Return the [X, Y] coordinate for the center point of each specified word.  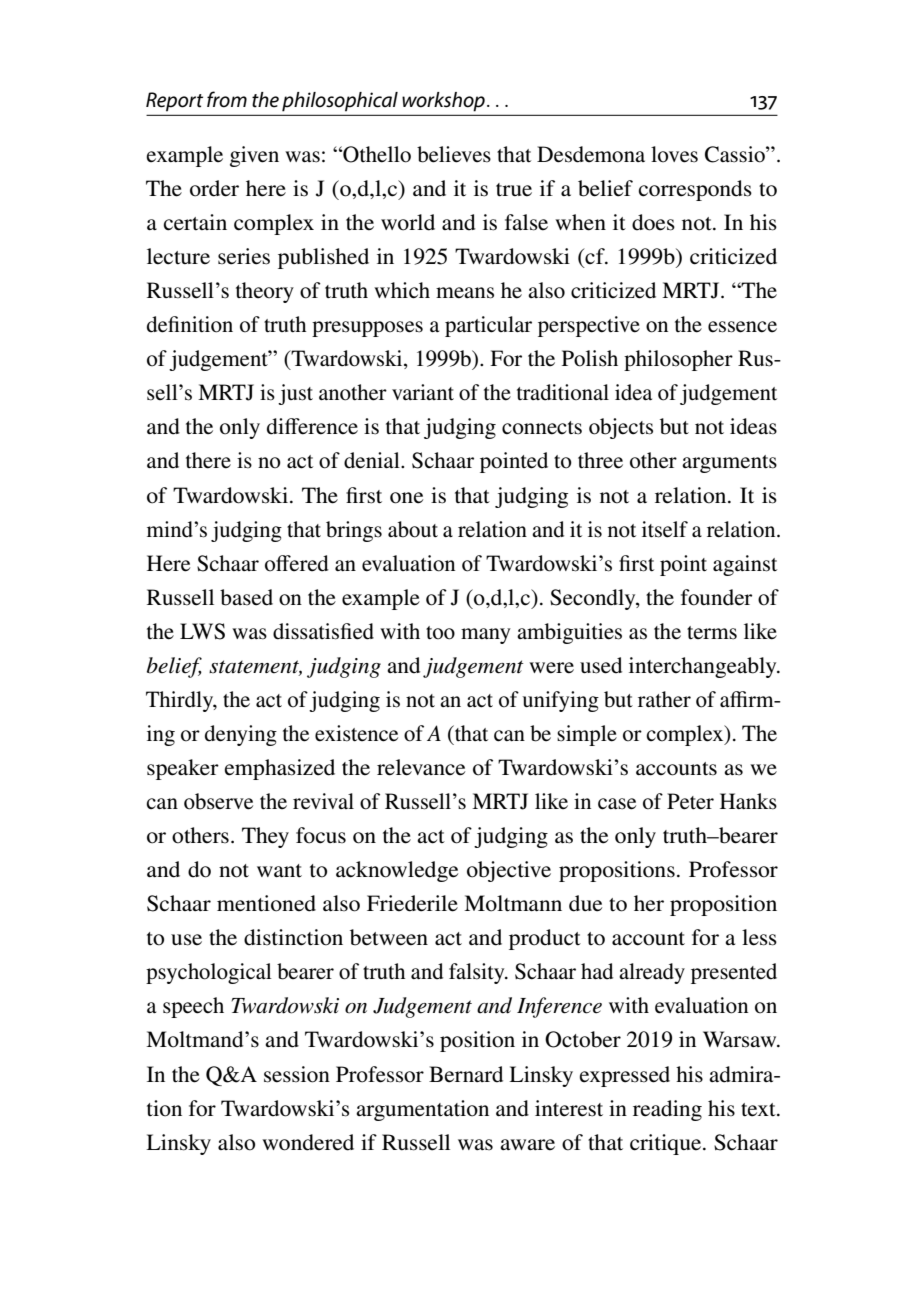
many [486, 636]
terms [712, 633]
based [246, 597]
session [297, 1074]
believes [454, 154]
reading [667, 1110]
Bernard [466, 1074]
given [254, 156]
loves [674, 154]
